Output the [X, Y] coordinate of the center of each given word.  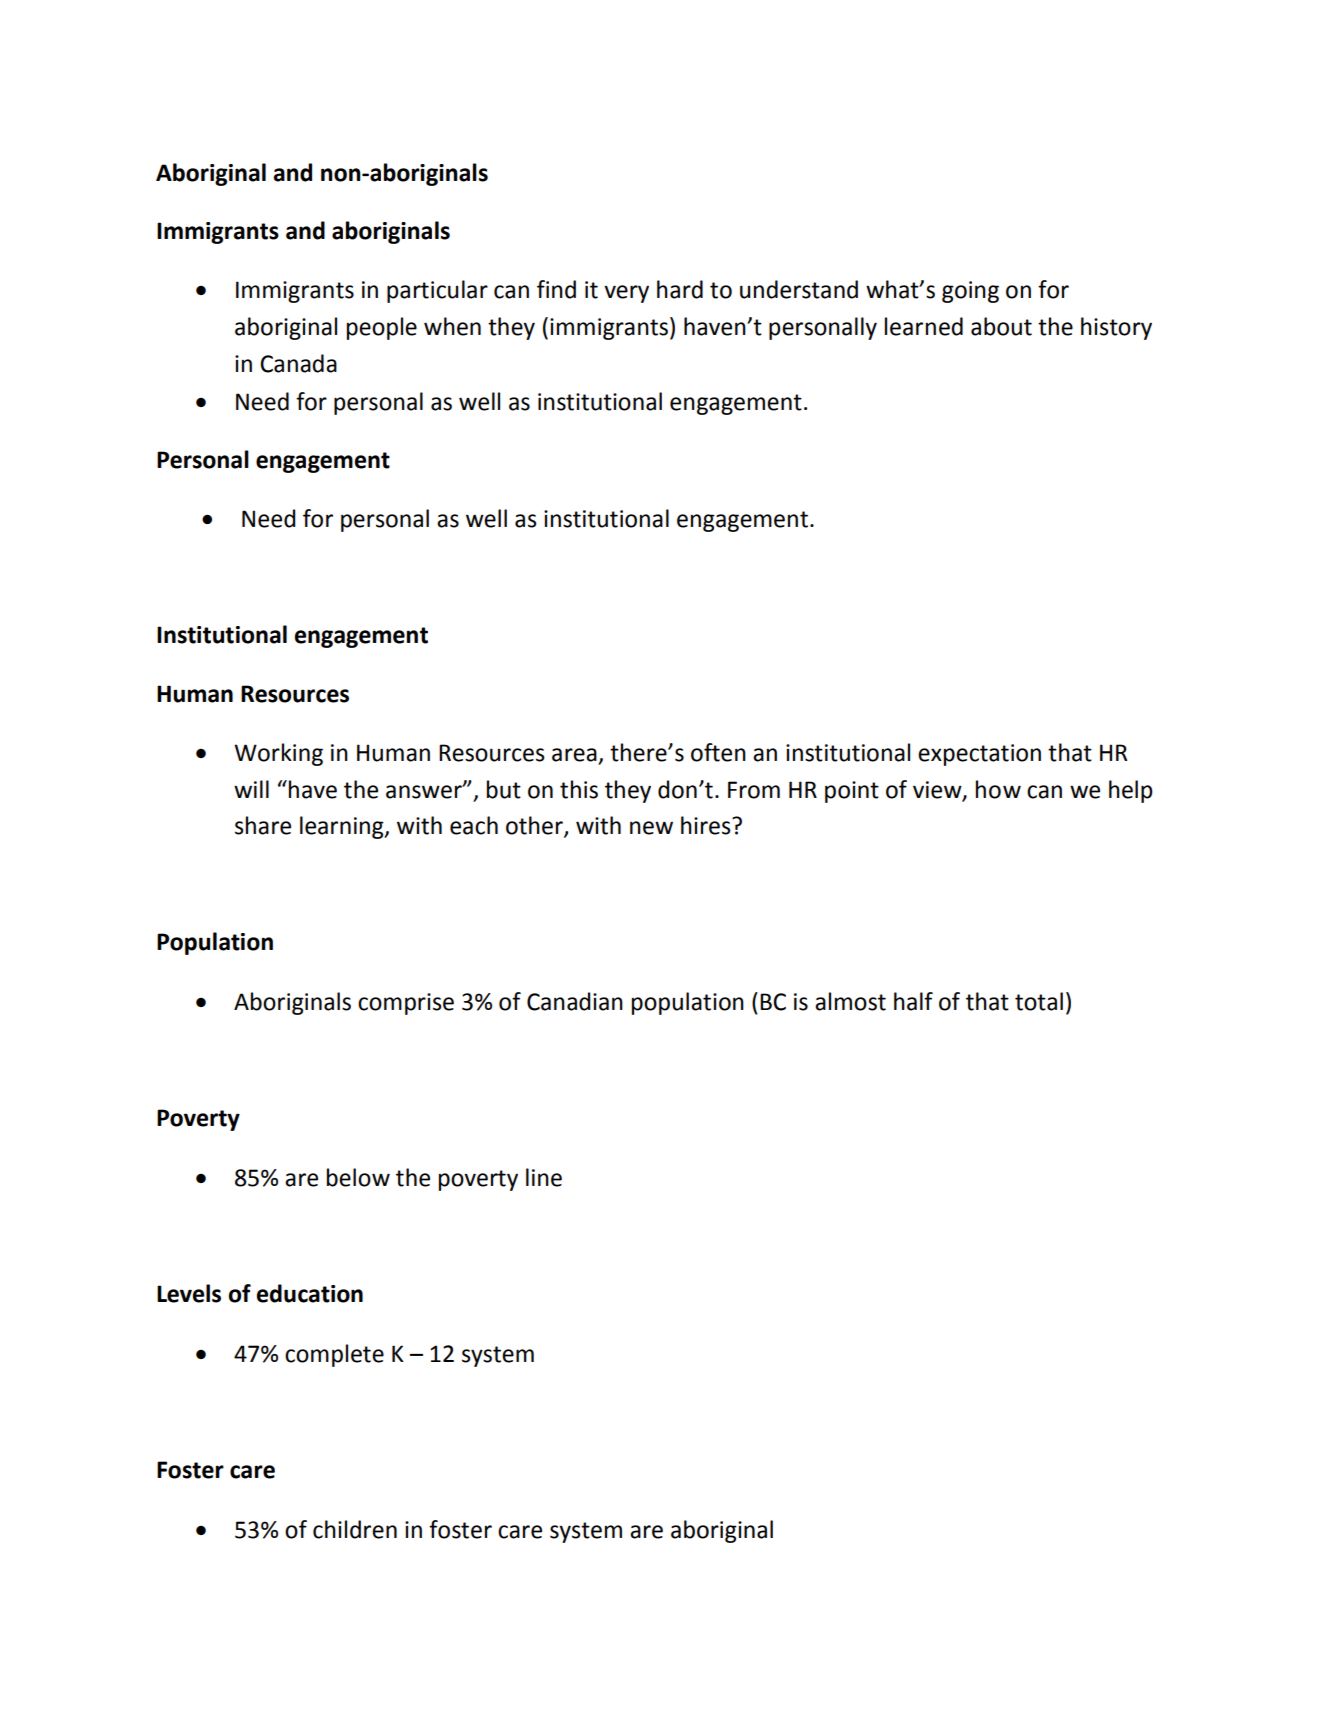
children [355, 1529]
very [626, 294]
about [1001, 326]
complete [334, 1355]
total [1039, 1001]
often [718, 752]
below [358, 1177]
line [544, 1177]
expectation [979, 755]
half [913, 1001]
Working [278, 754]
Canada [298, 363]
